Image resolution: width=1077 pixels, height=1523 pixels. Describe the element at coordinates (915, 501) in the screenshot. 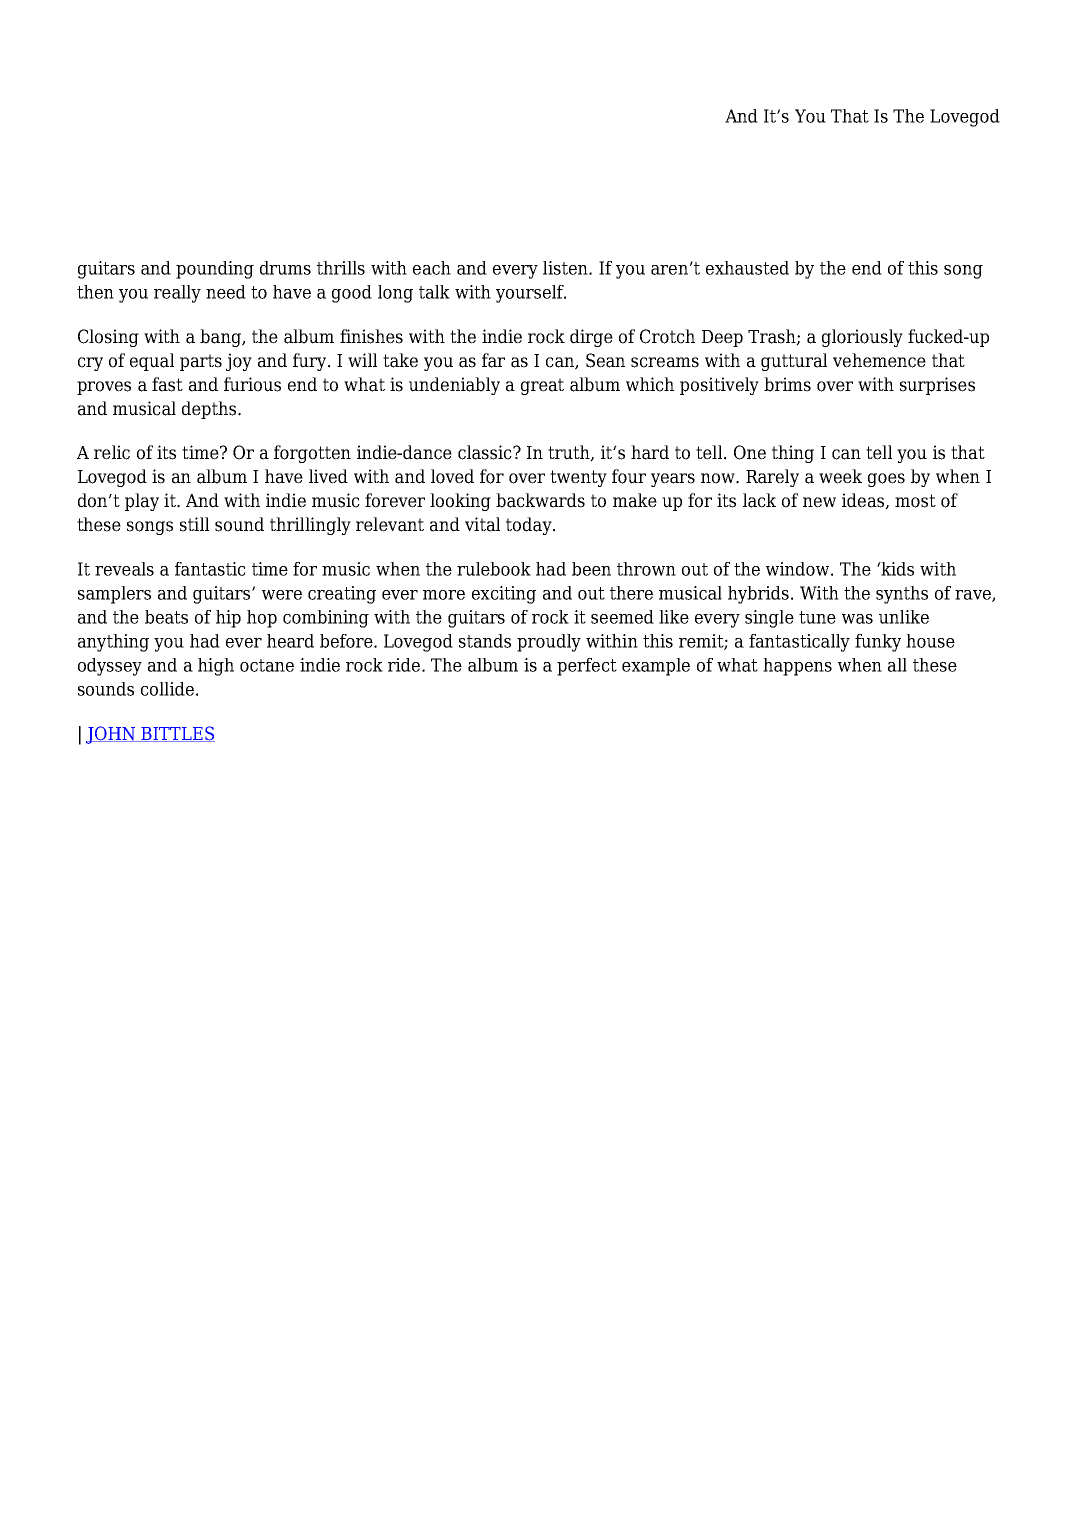

I see `most` at that location.
